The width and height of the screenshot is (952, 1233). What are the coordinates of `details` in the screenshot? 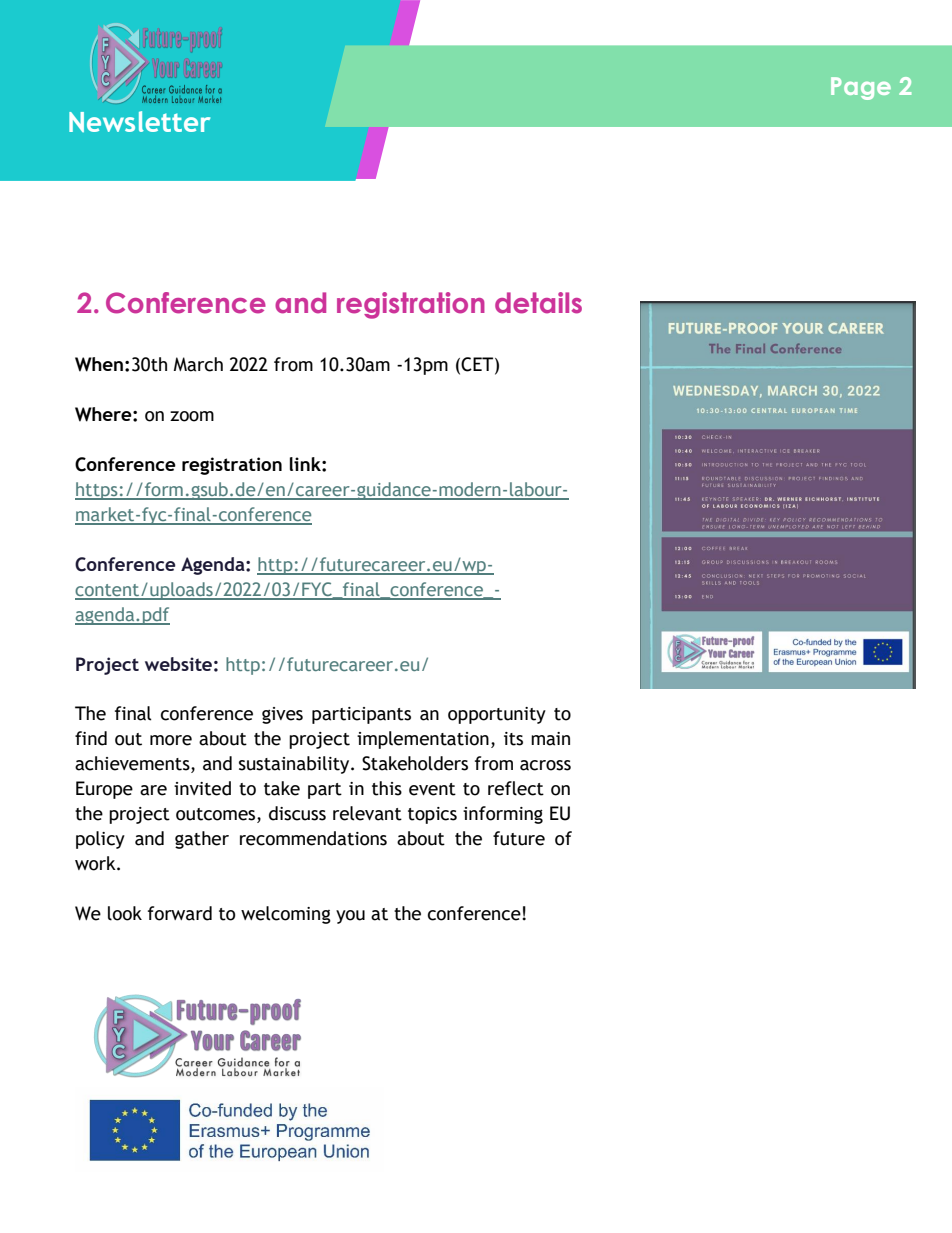 It's located at (538, 303).
